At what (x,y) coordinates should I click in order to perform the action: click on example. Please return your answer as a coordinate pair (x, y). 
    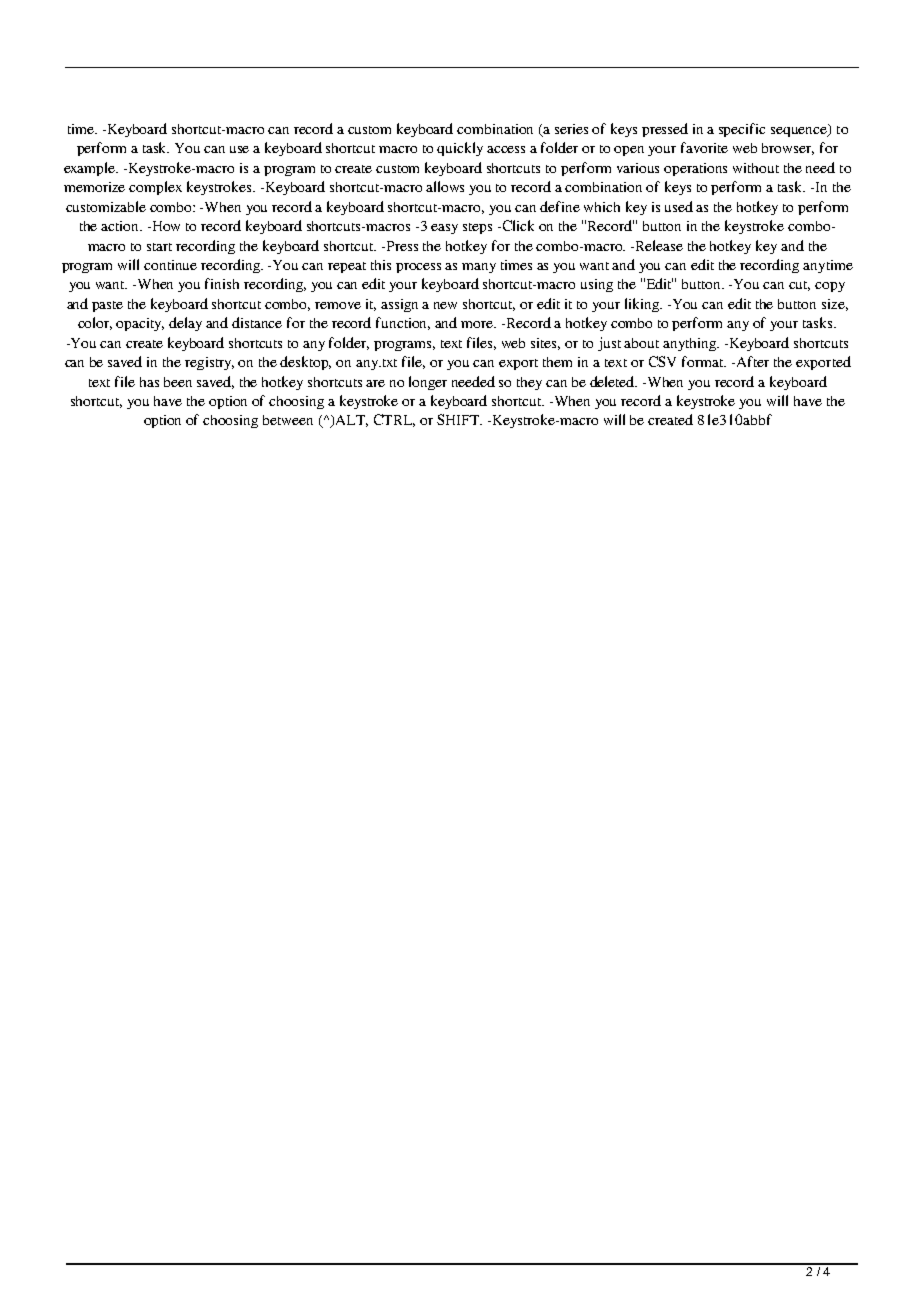
    Looking at the image, I should click on (91, 169).
